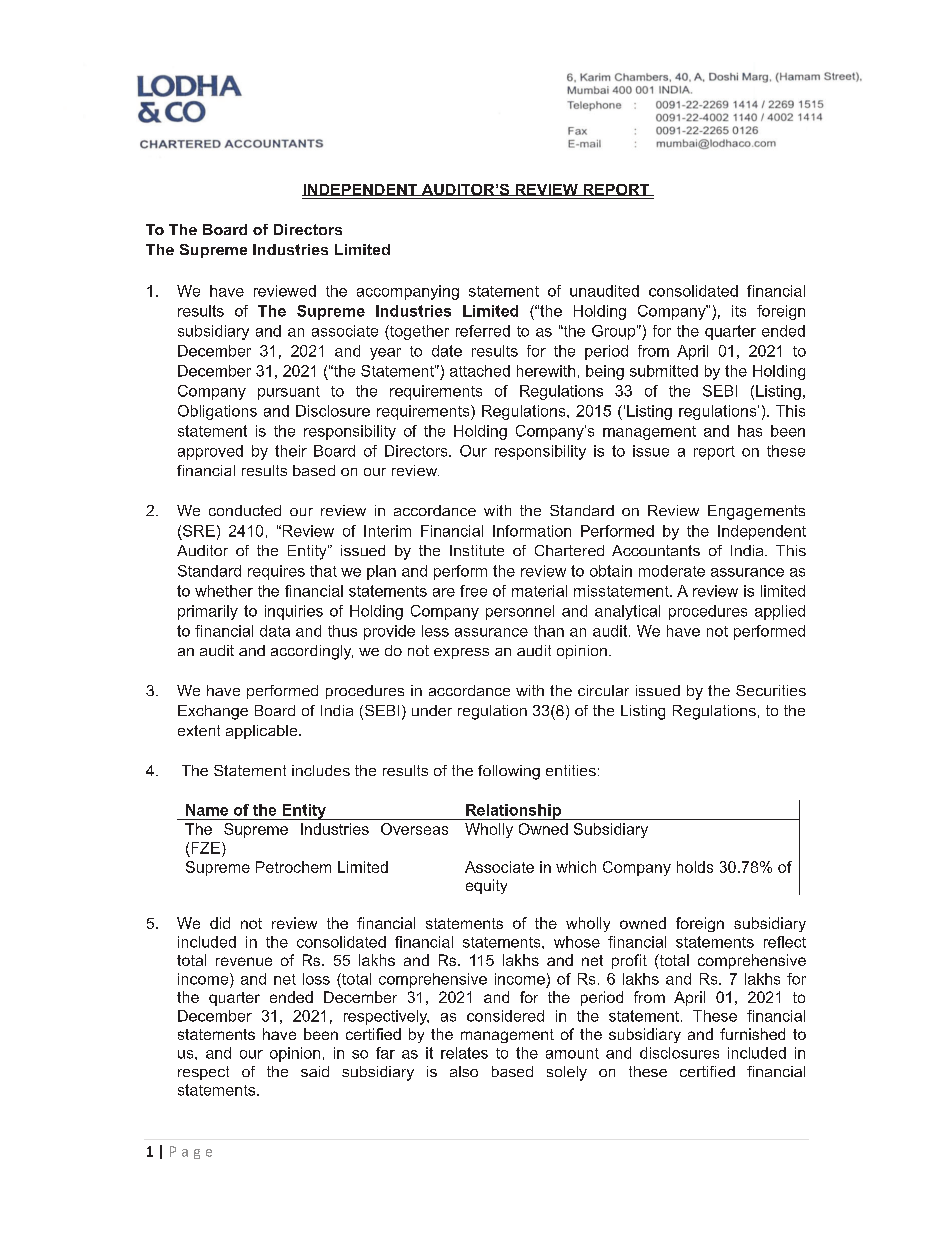 This screenshot has height=1233, width=952. What do you see at coordinates (513, 812) in the screenshot?
I see `Relationship` at bounding box center [513, 812].
